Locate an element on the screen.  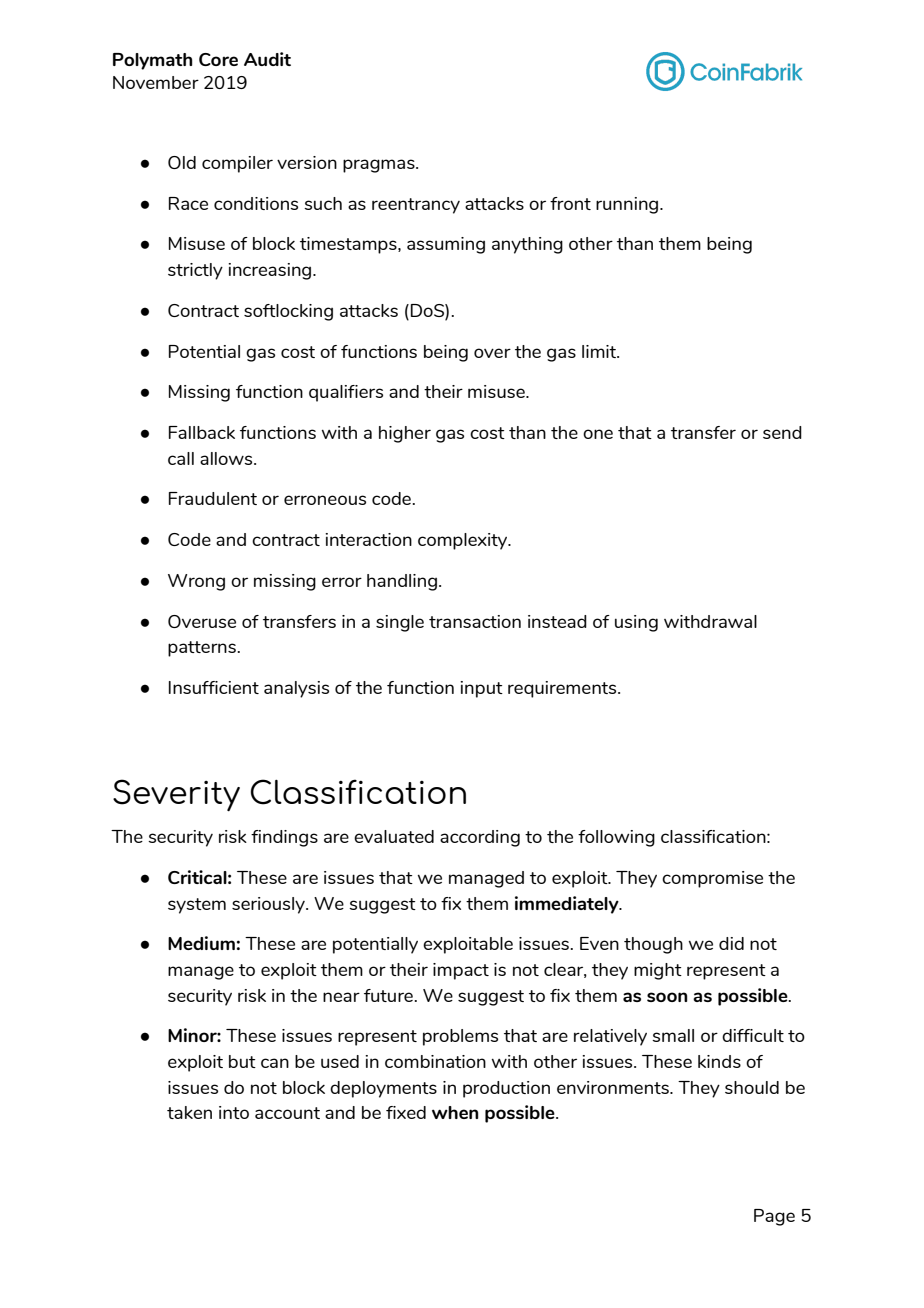
Core is located at coordinates (218, 59).
